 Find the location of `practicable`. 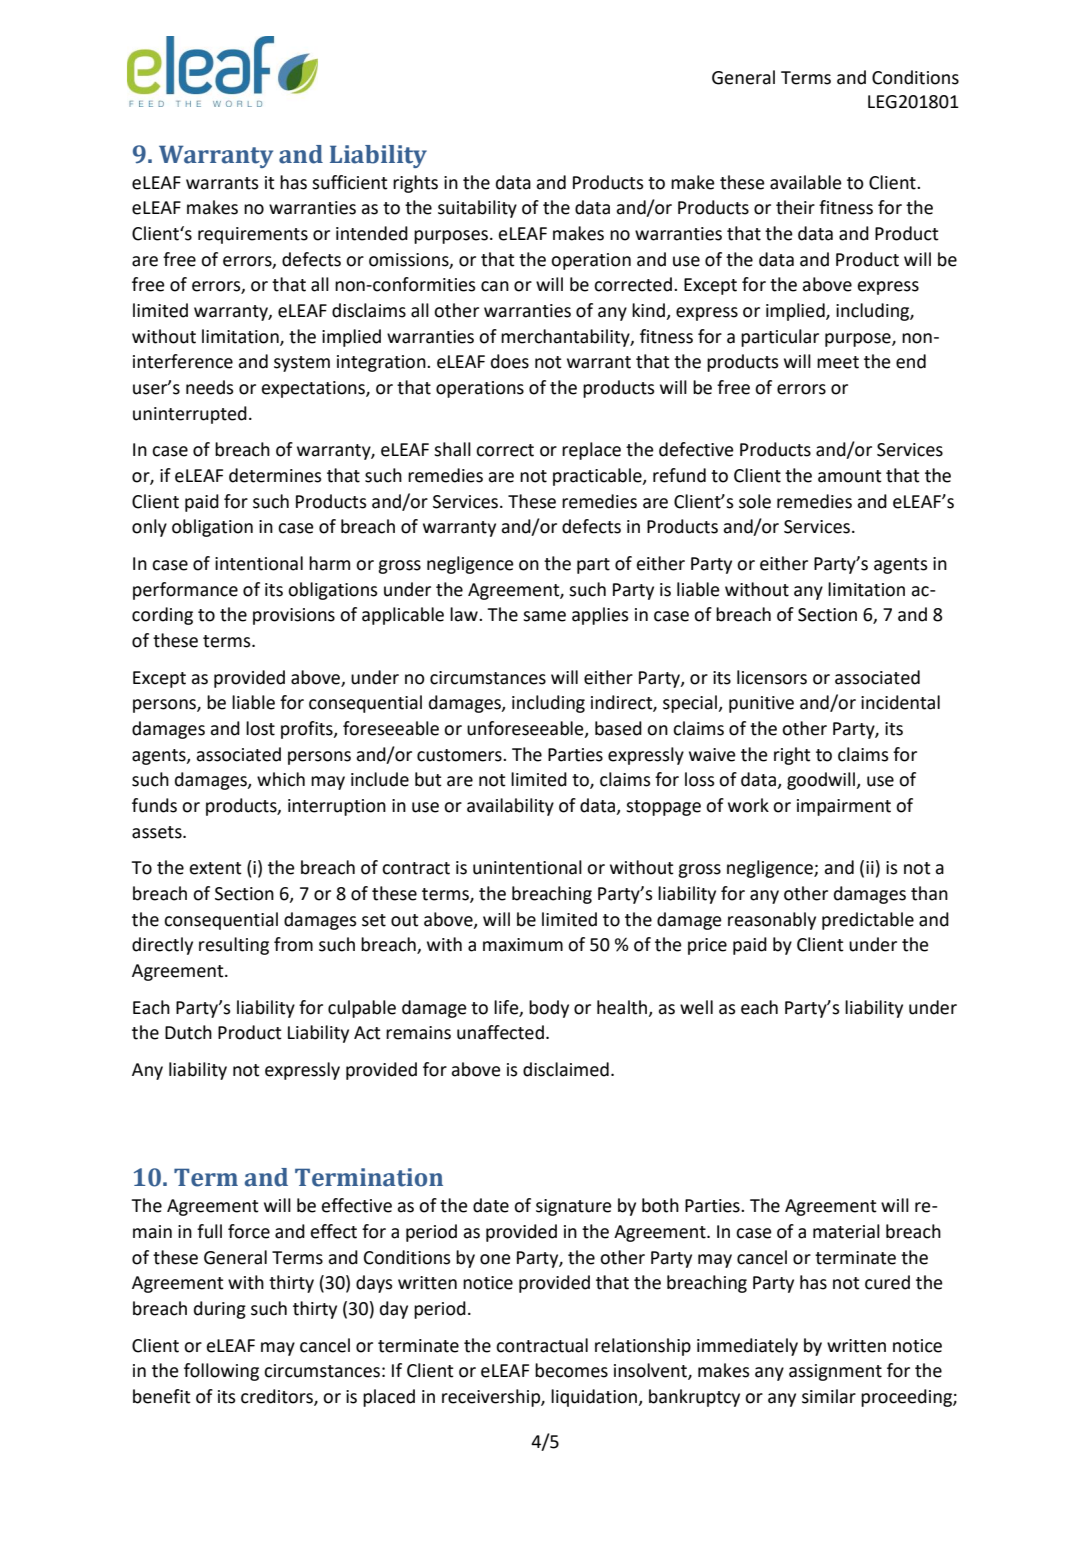

practicable is located at coordinates (598, 477).
